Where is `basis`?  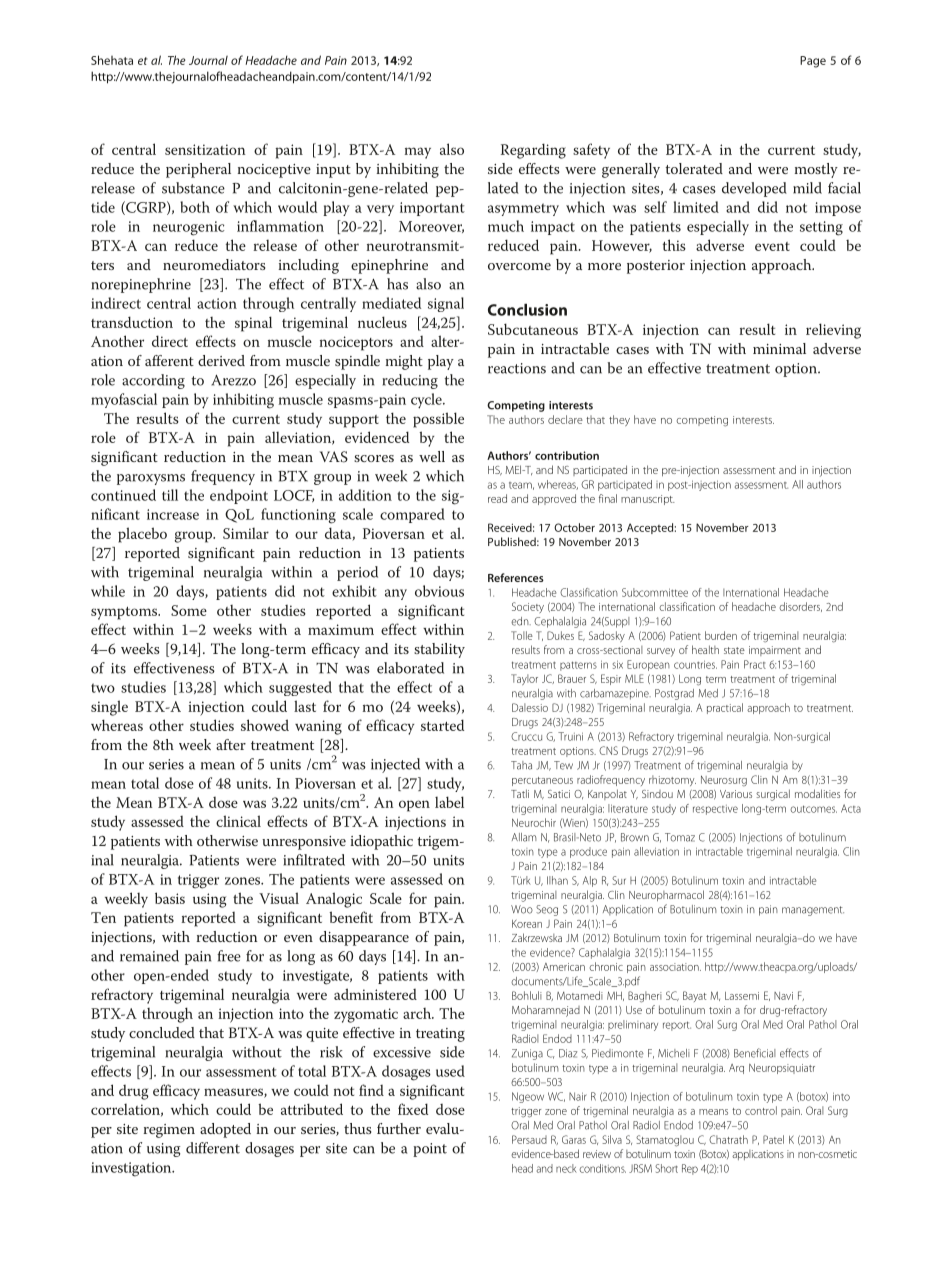
basis is located at coordinates (170, 898).
